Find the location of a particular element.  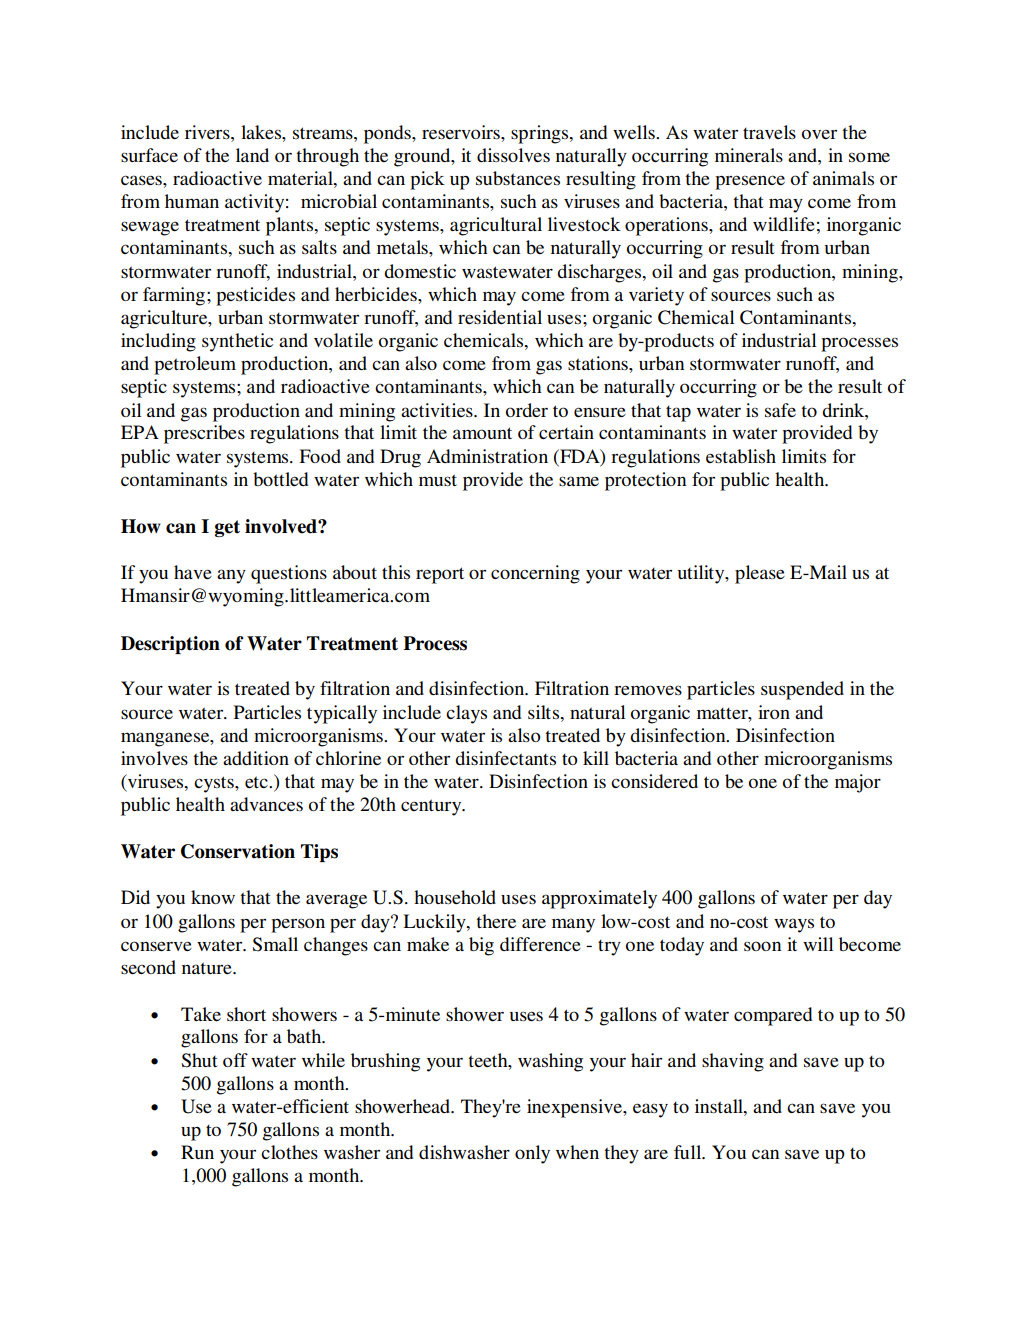

know is located at coordinates (213, 897).
